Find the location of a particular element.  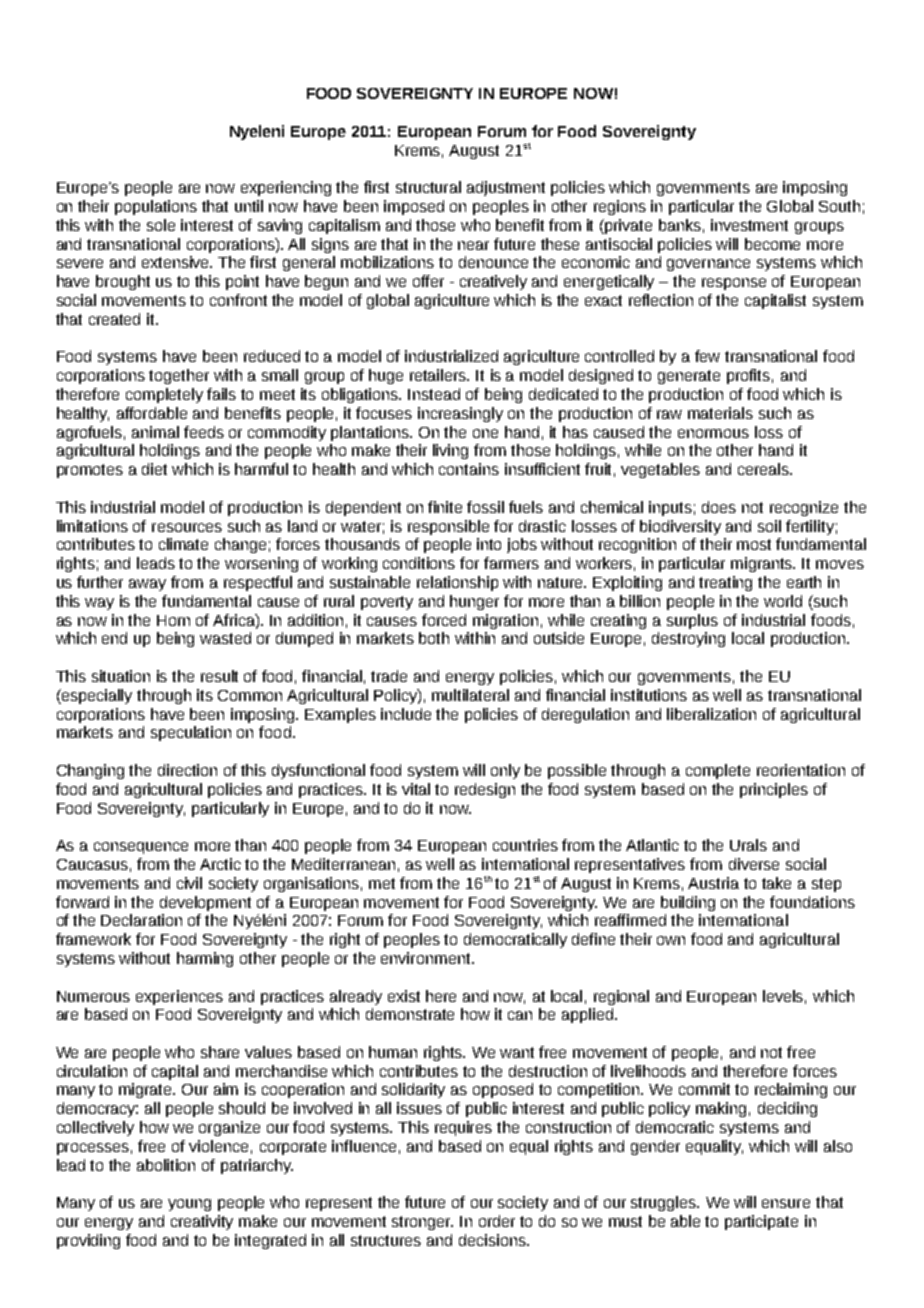

met is located at coordinates (382, 883).
